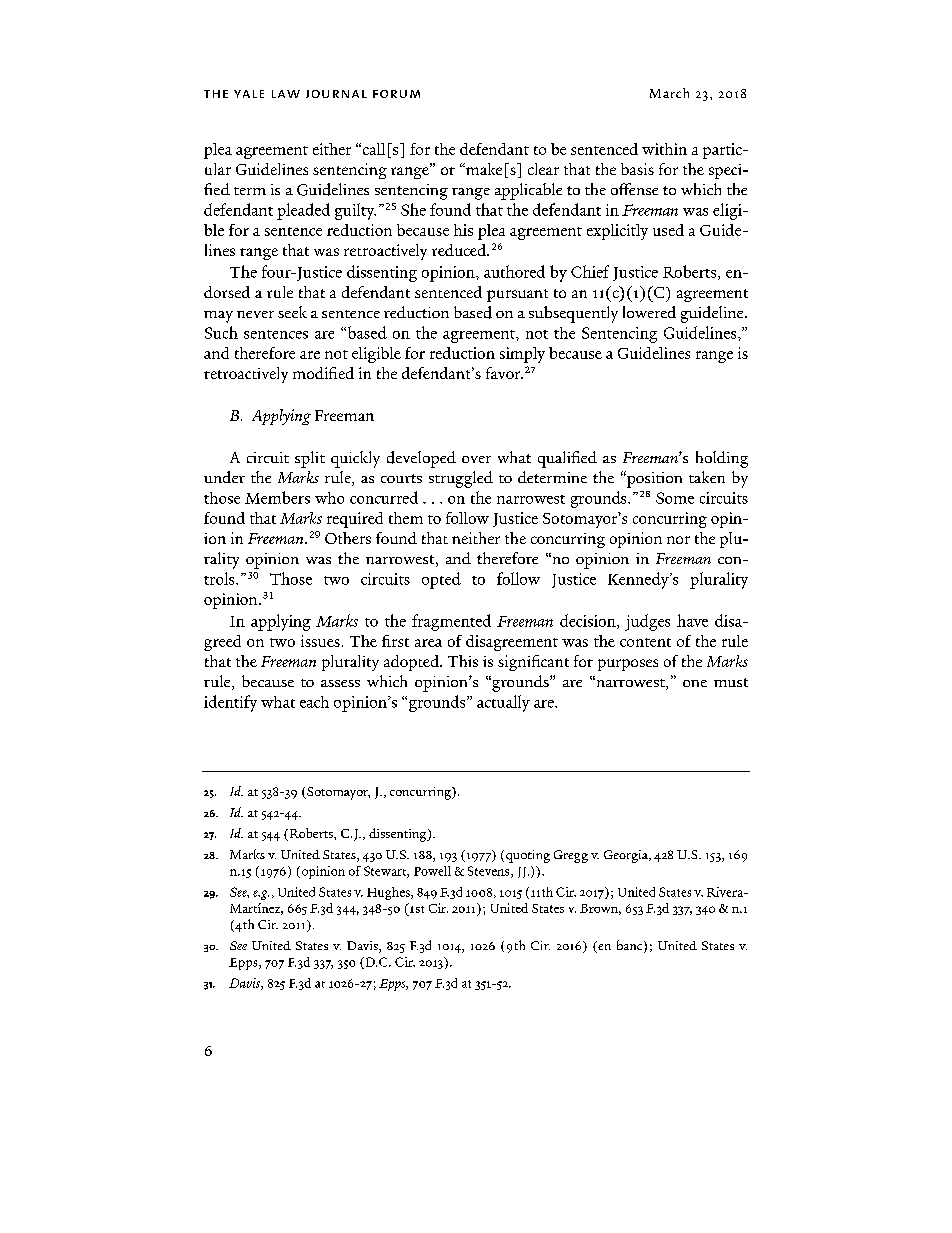 This screenshot has height=1233, width=952. I want to click on March, so click(669, 93).
